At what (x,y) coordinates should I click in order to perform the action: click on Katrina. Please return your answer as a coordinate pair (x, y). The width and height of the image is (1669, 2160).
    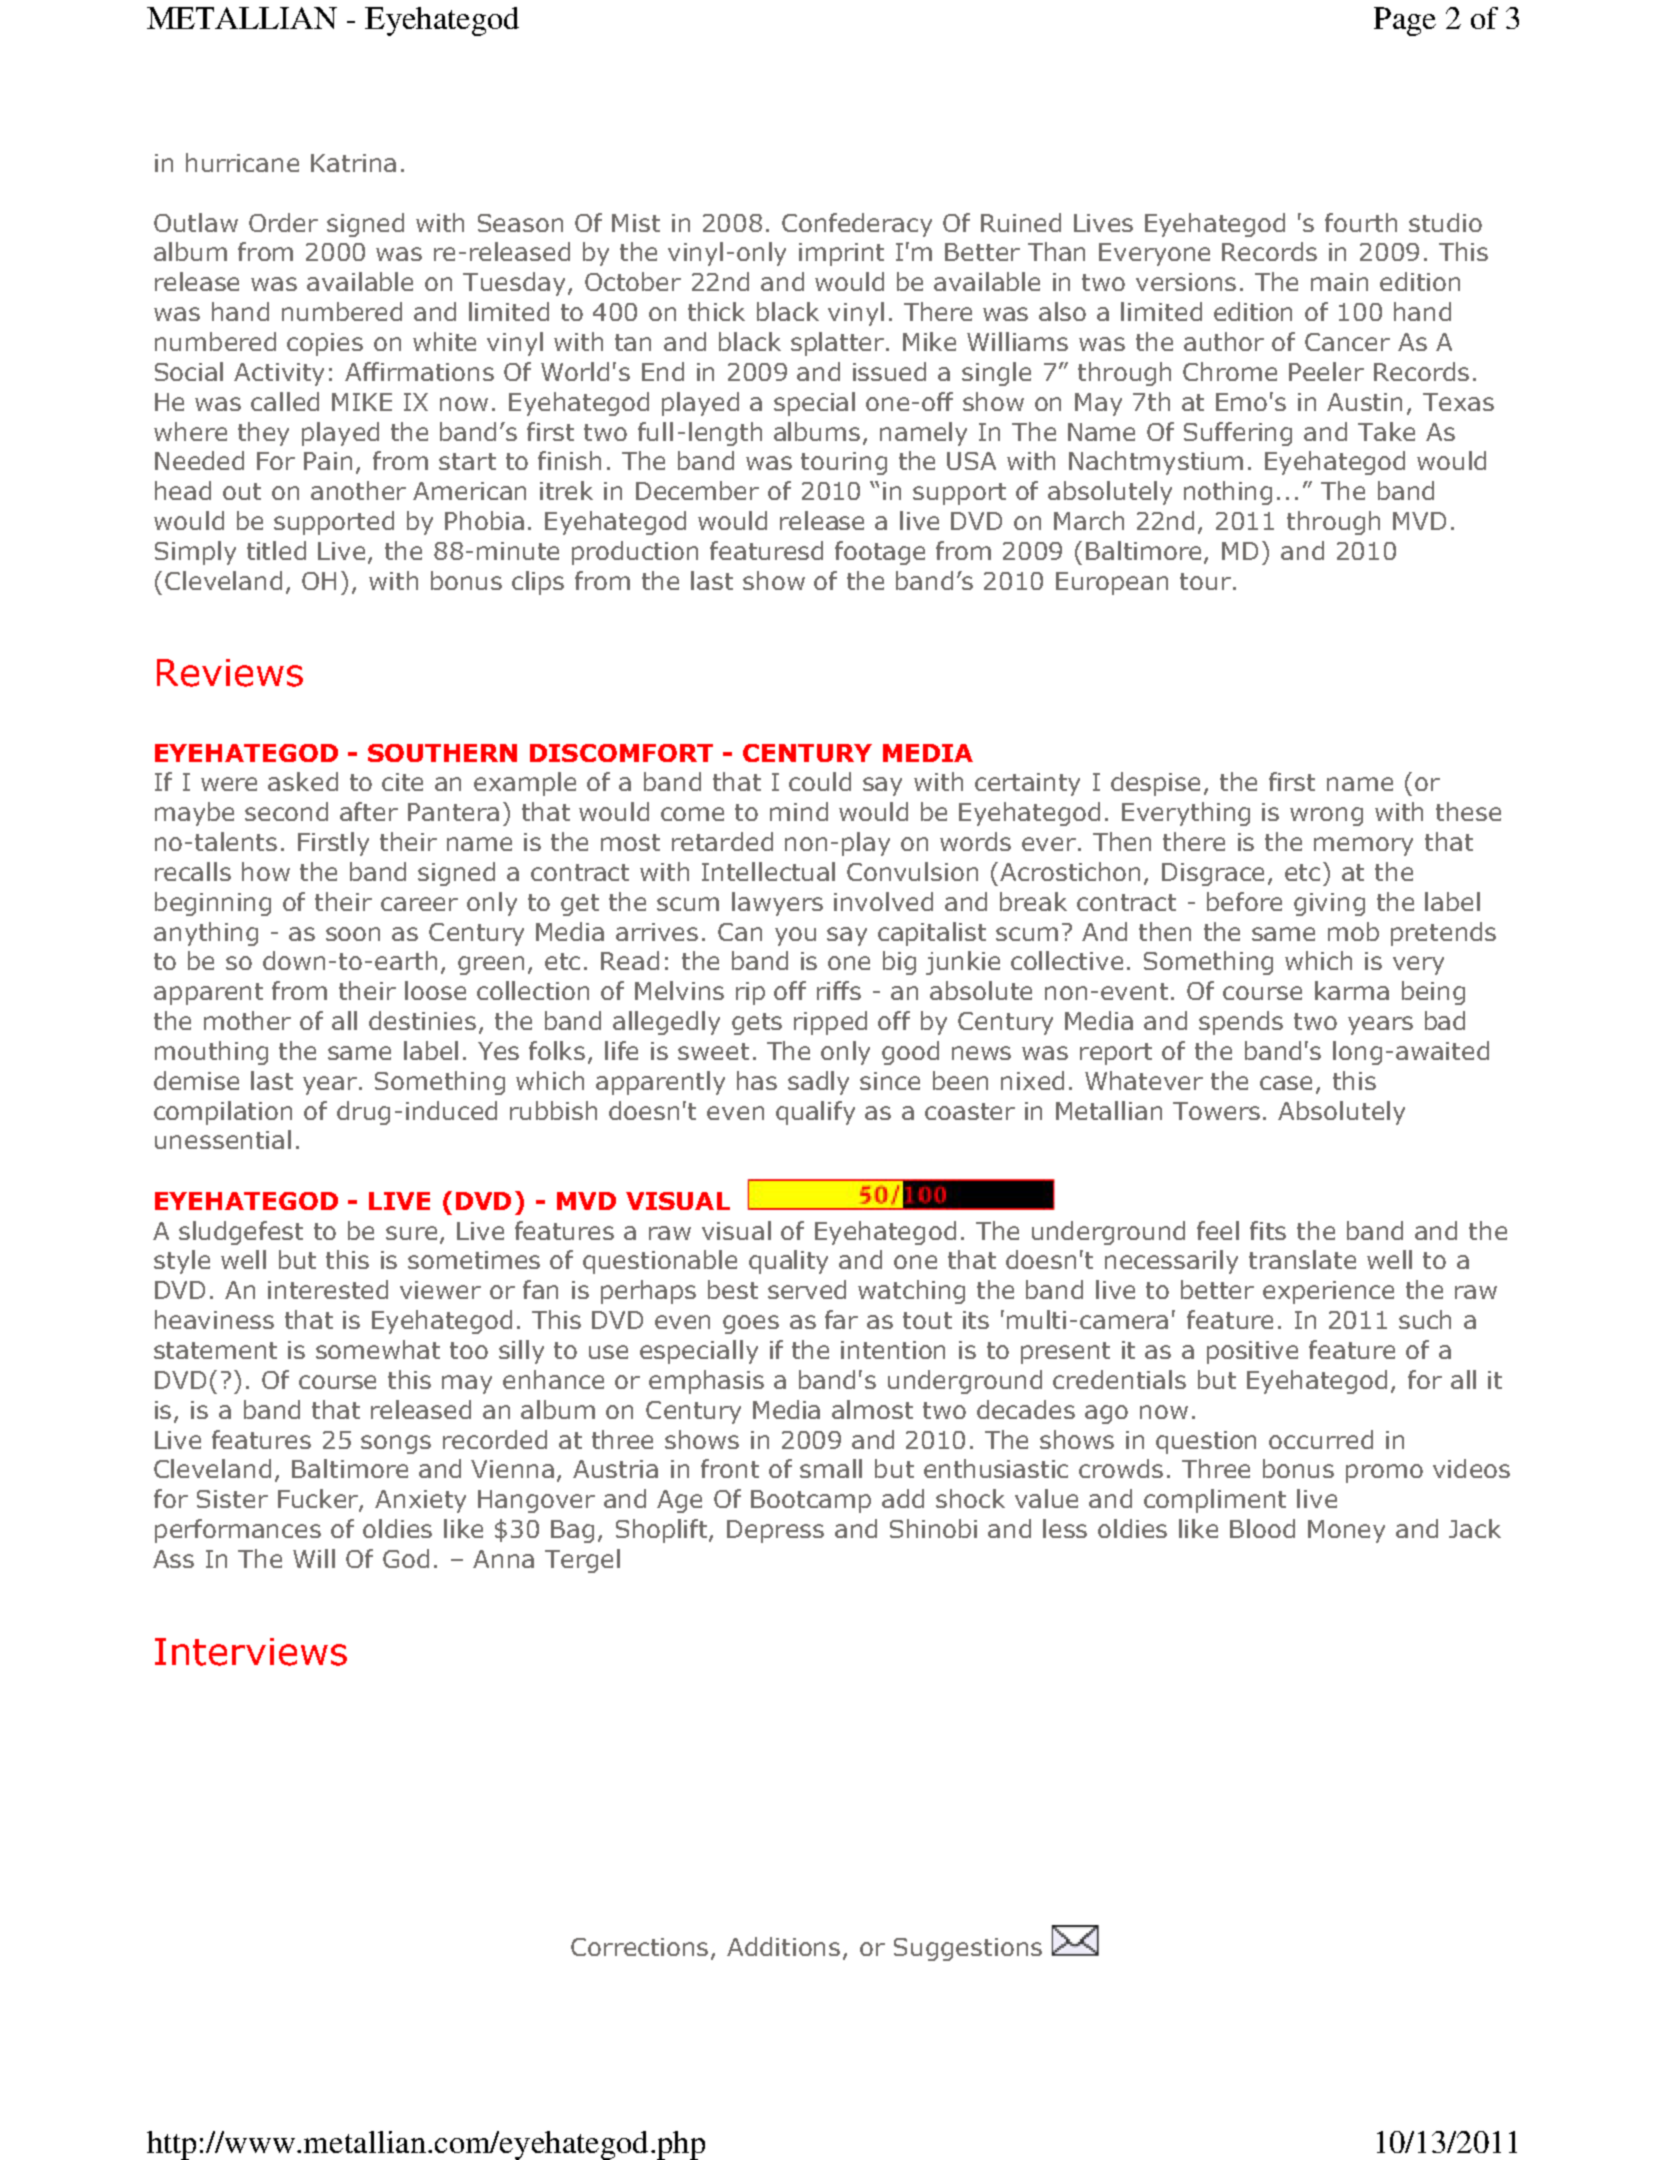
    Looking at the image, I should click on (353, 163).
